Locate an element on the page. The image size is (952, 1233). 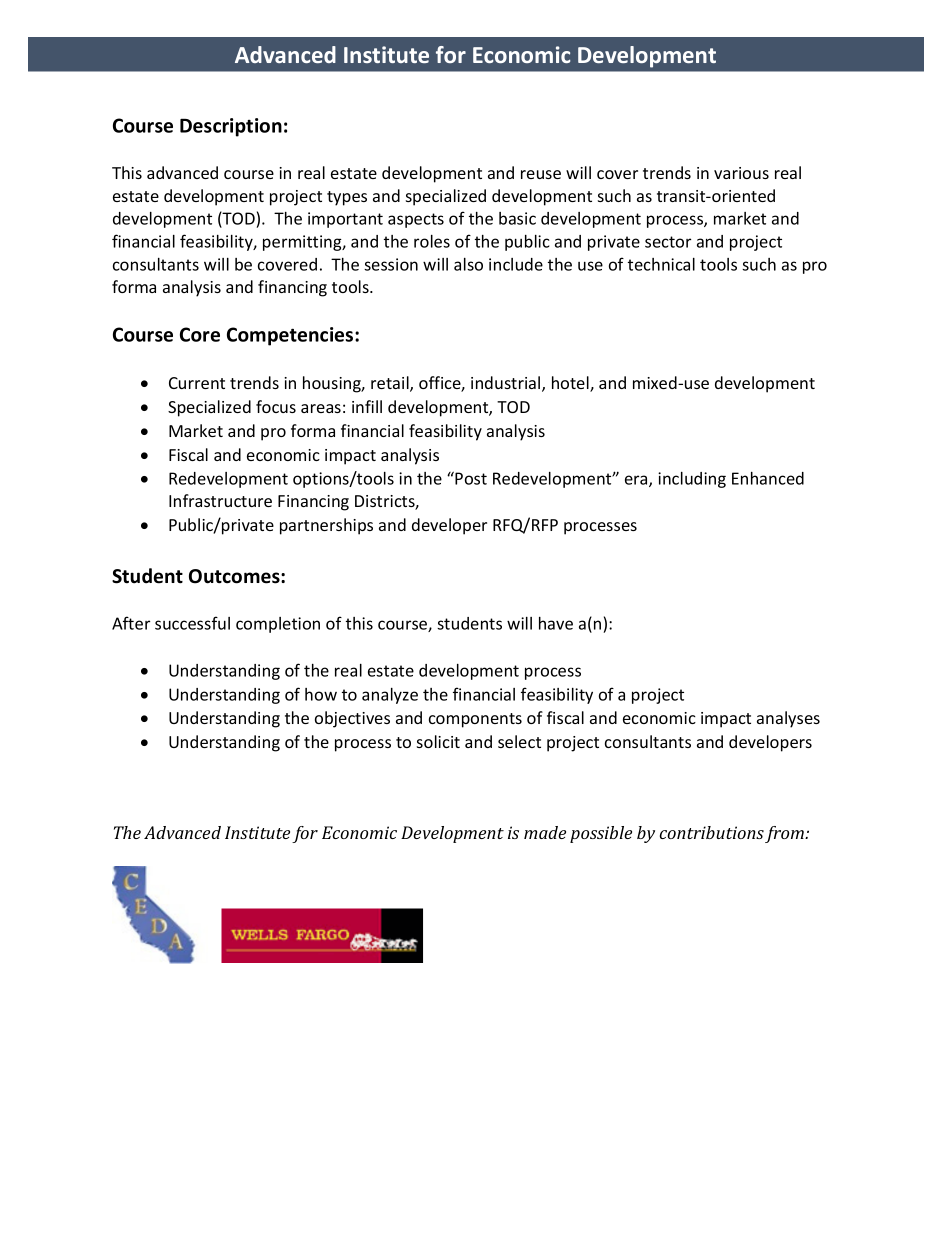
various is located at coordinates (741, 173).
